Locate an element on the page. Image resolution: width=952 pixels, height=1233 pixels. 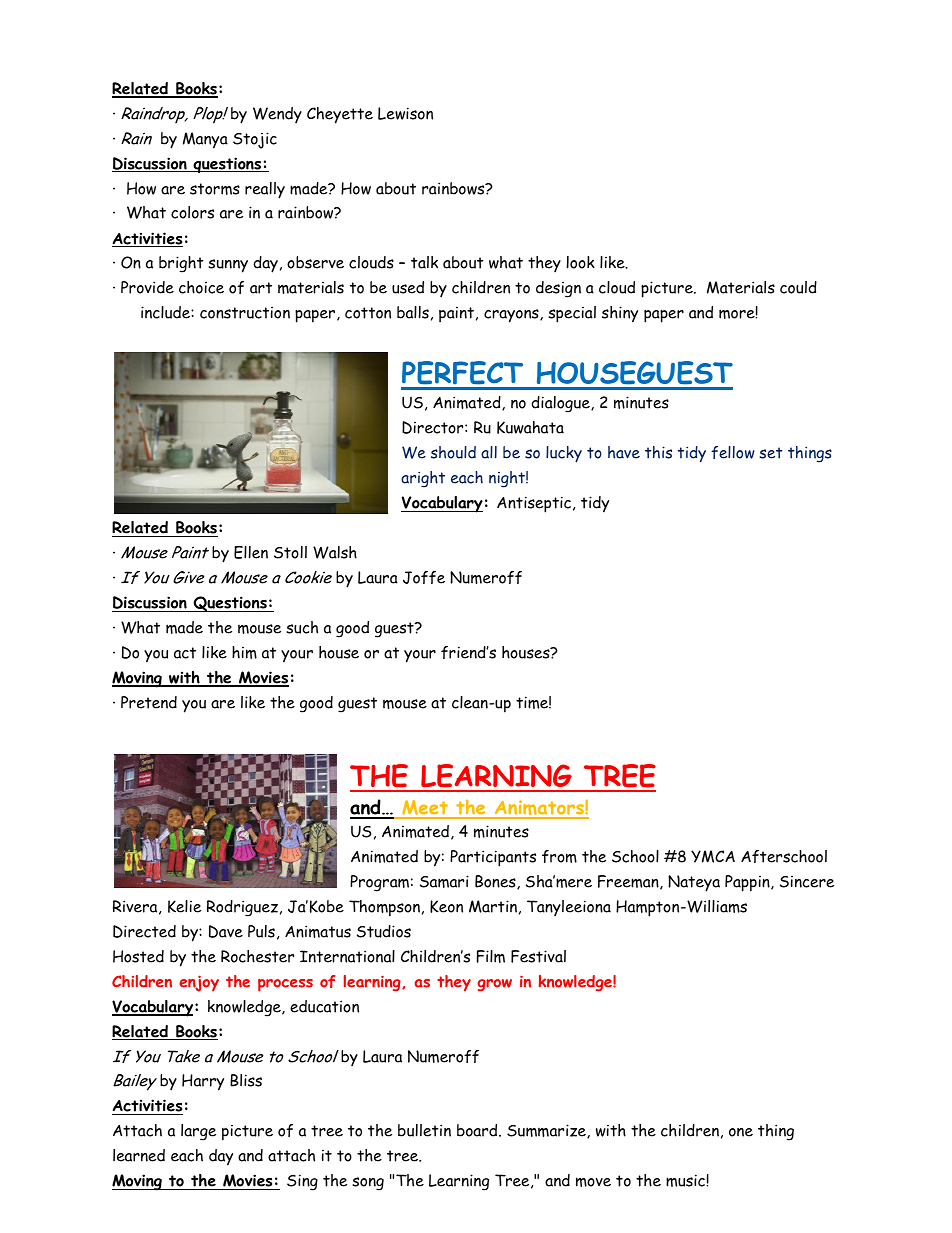
talk is located at coordinates (424, 262).
